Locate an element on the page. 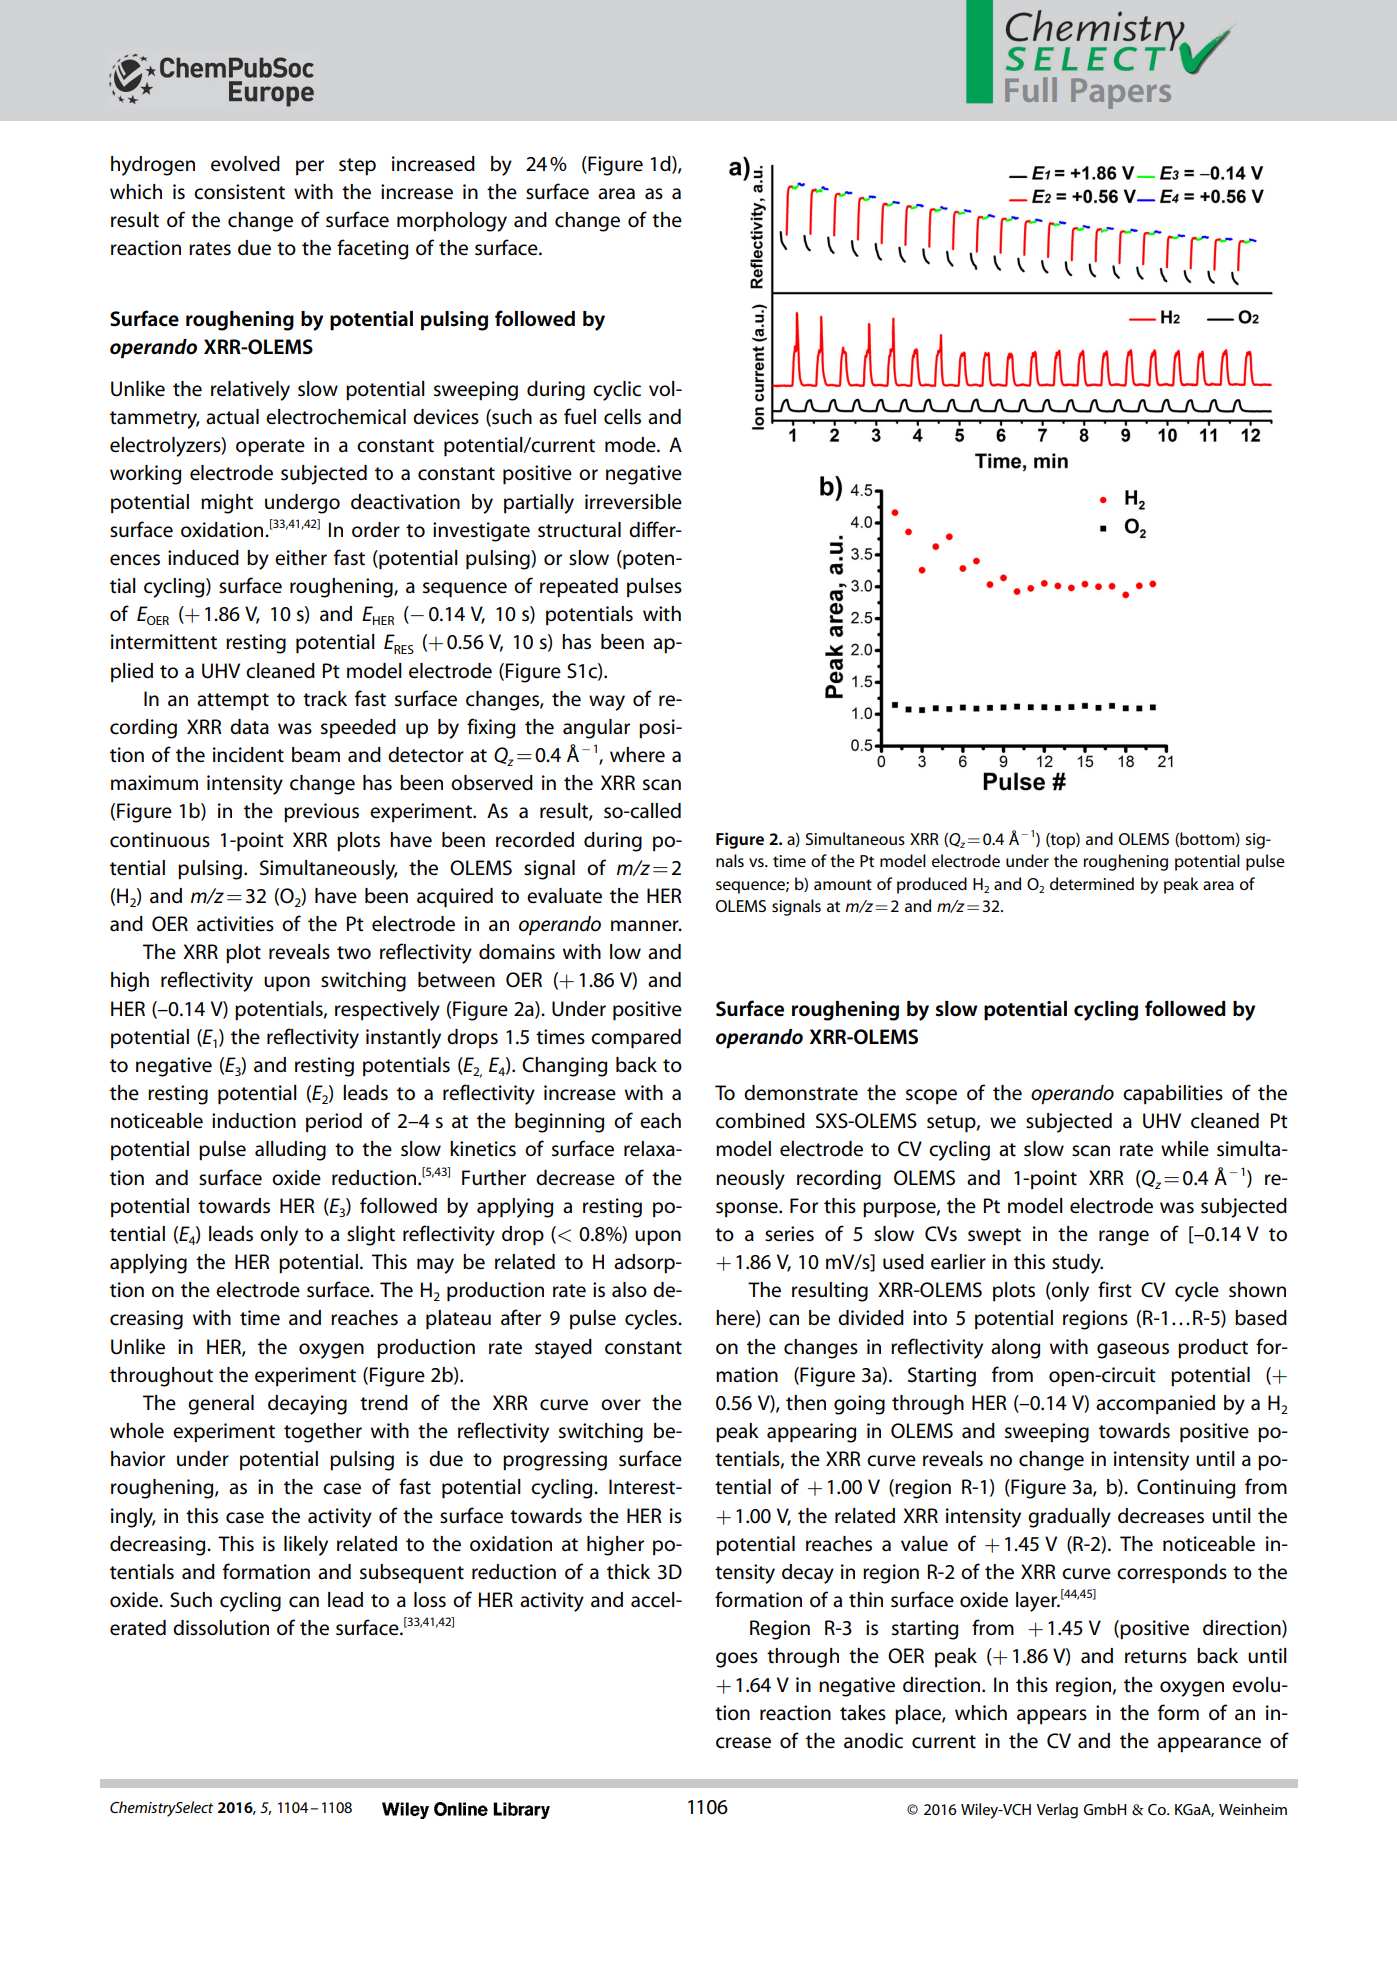  loss is located at coordinates (430, 1600).
